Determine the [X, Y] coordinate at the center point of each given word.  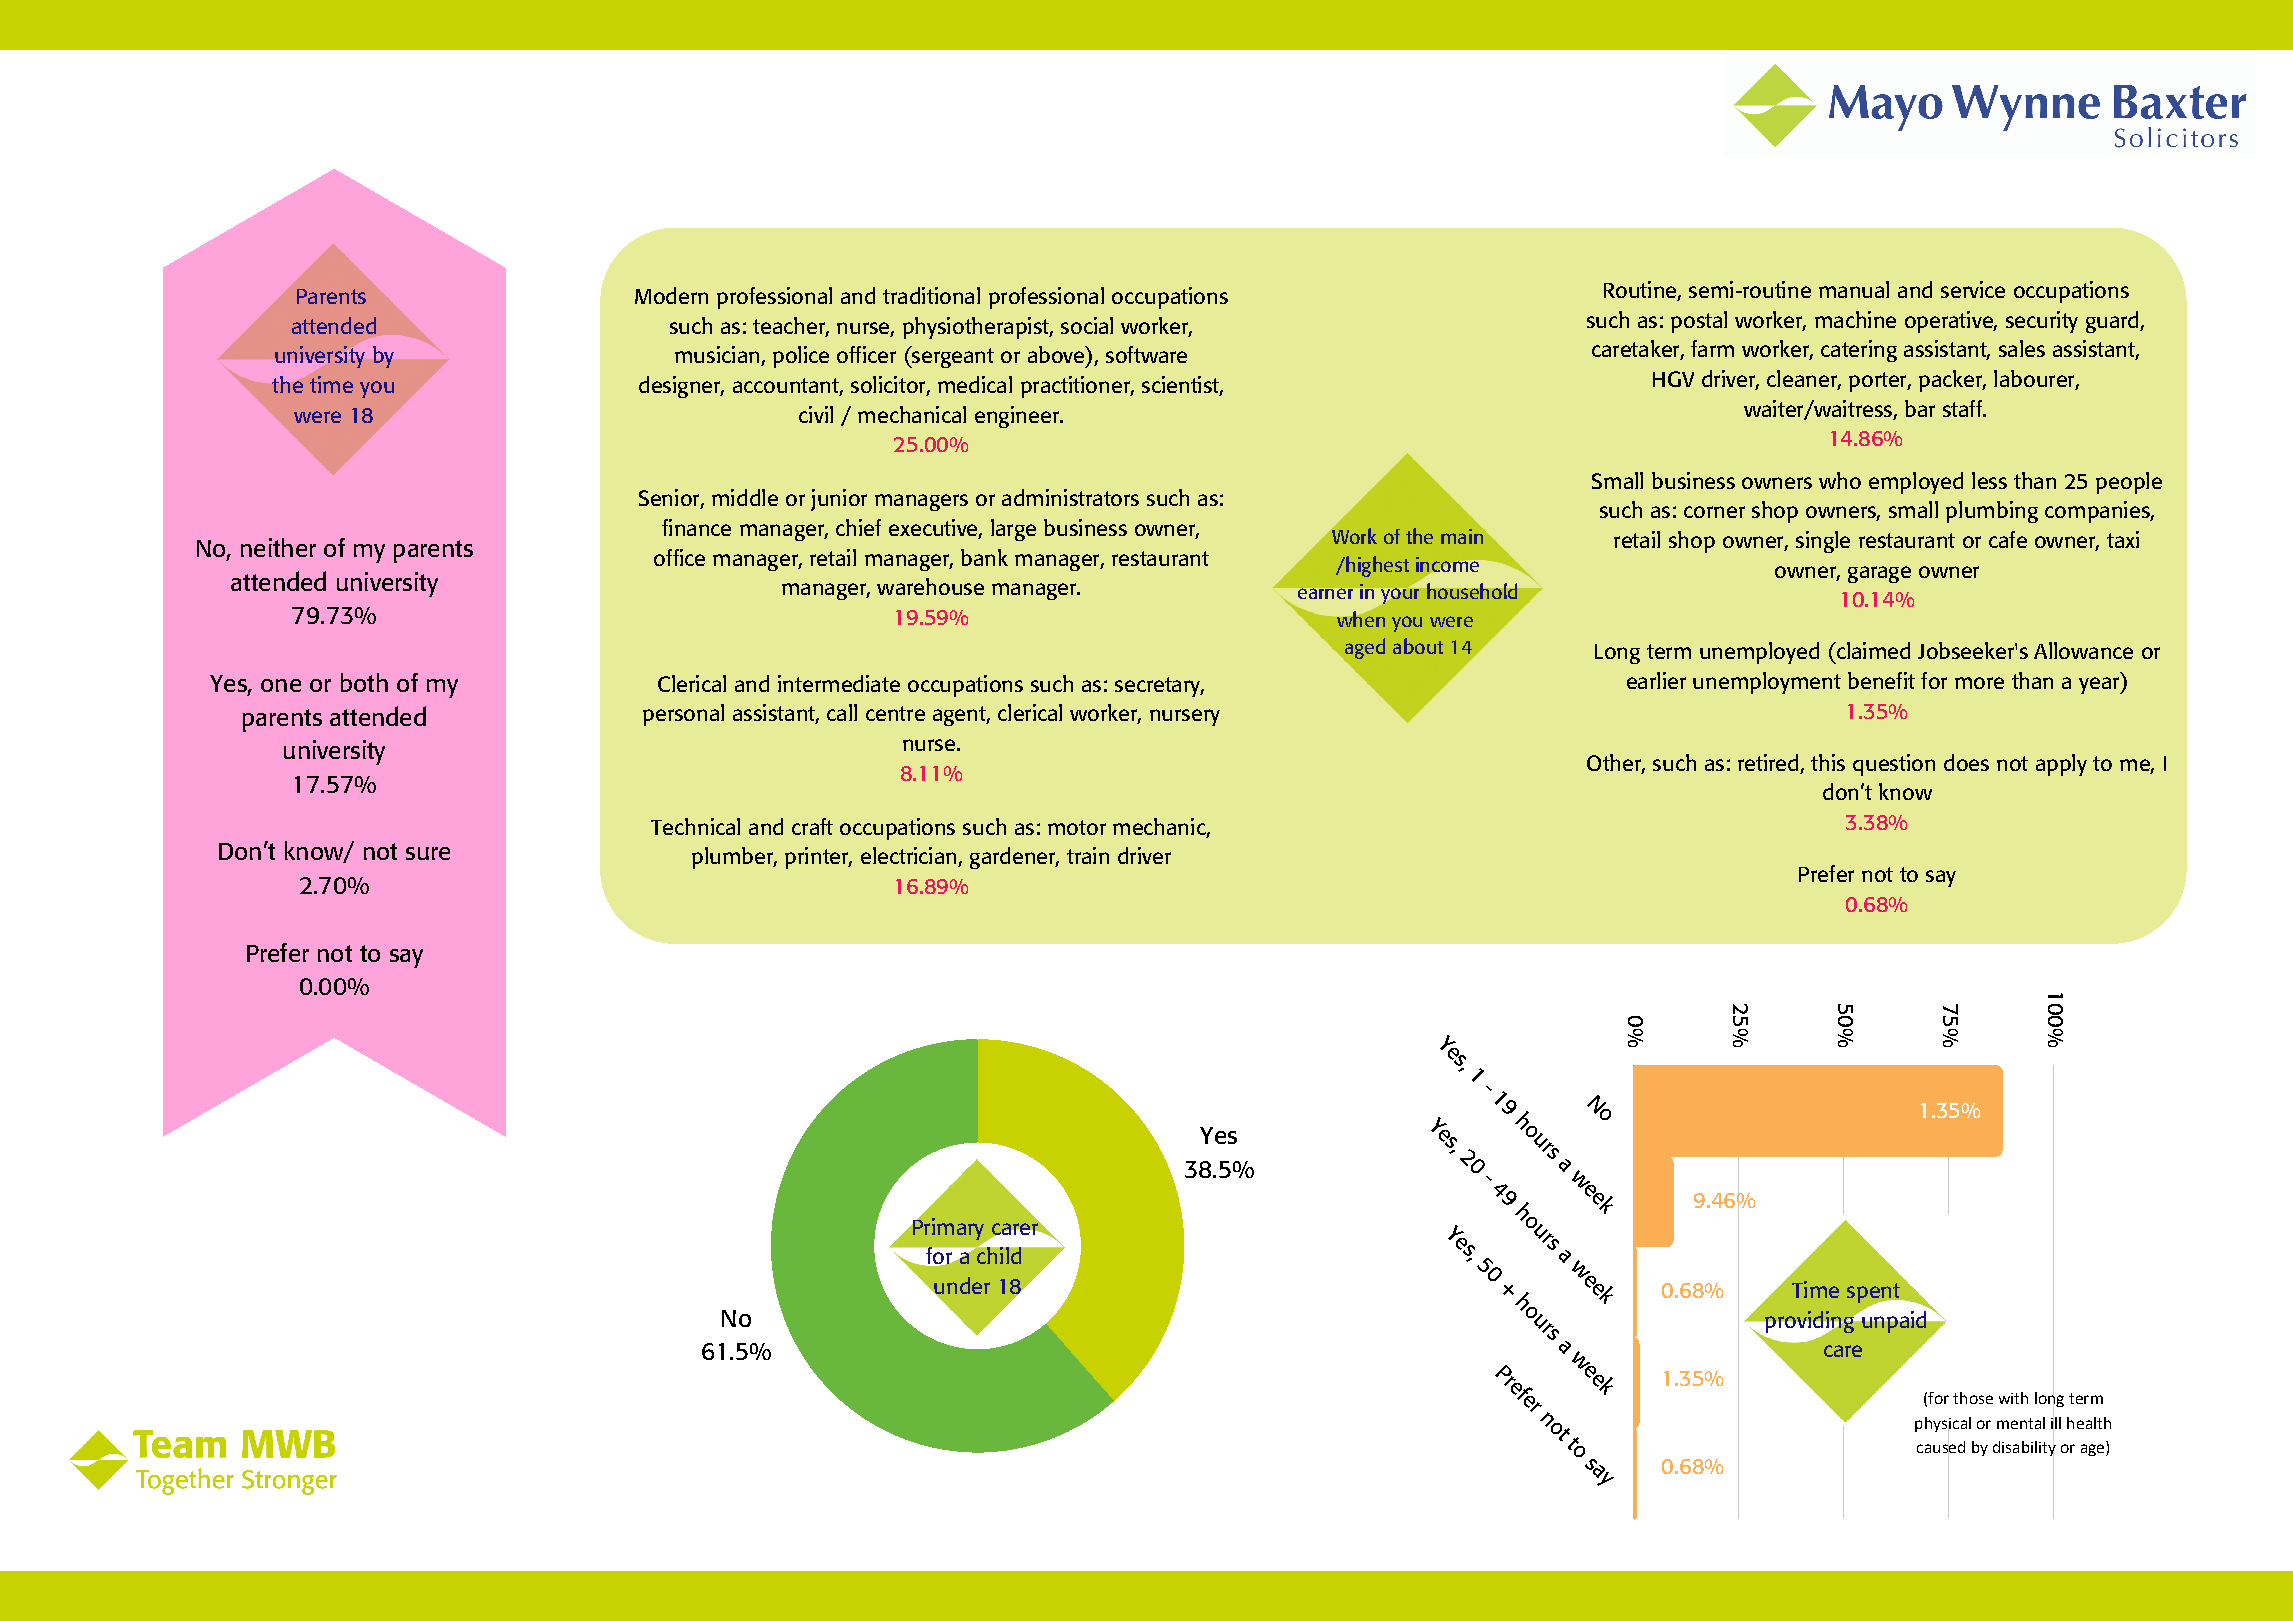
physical [1943, 1426]
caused [1941, 1447]
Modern [671, 295]
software [1146, 354]
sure [428, 853]
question [1894, 765]
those [1973, 1398]
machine [1855, 319]
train [1088, 855]
